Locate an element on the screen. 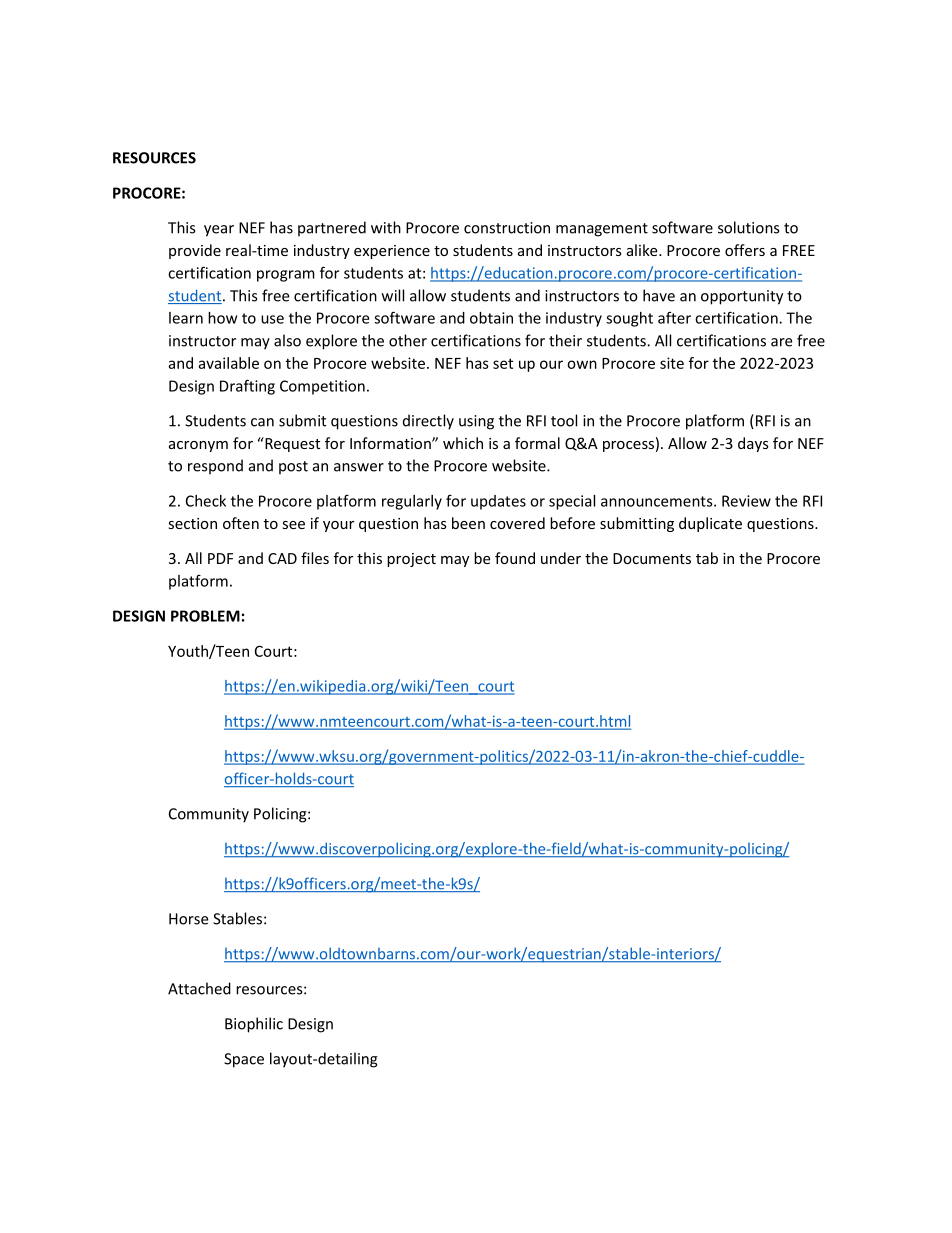 This screenshot has width=952, height=1233. program is located at coordinates (286, 276).
